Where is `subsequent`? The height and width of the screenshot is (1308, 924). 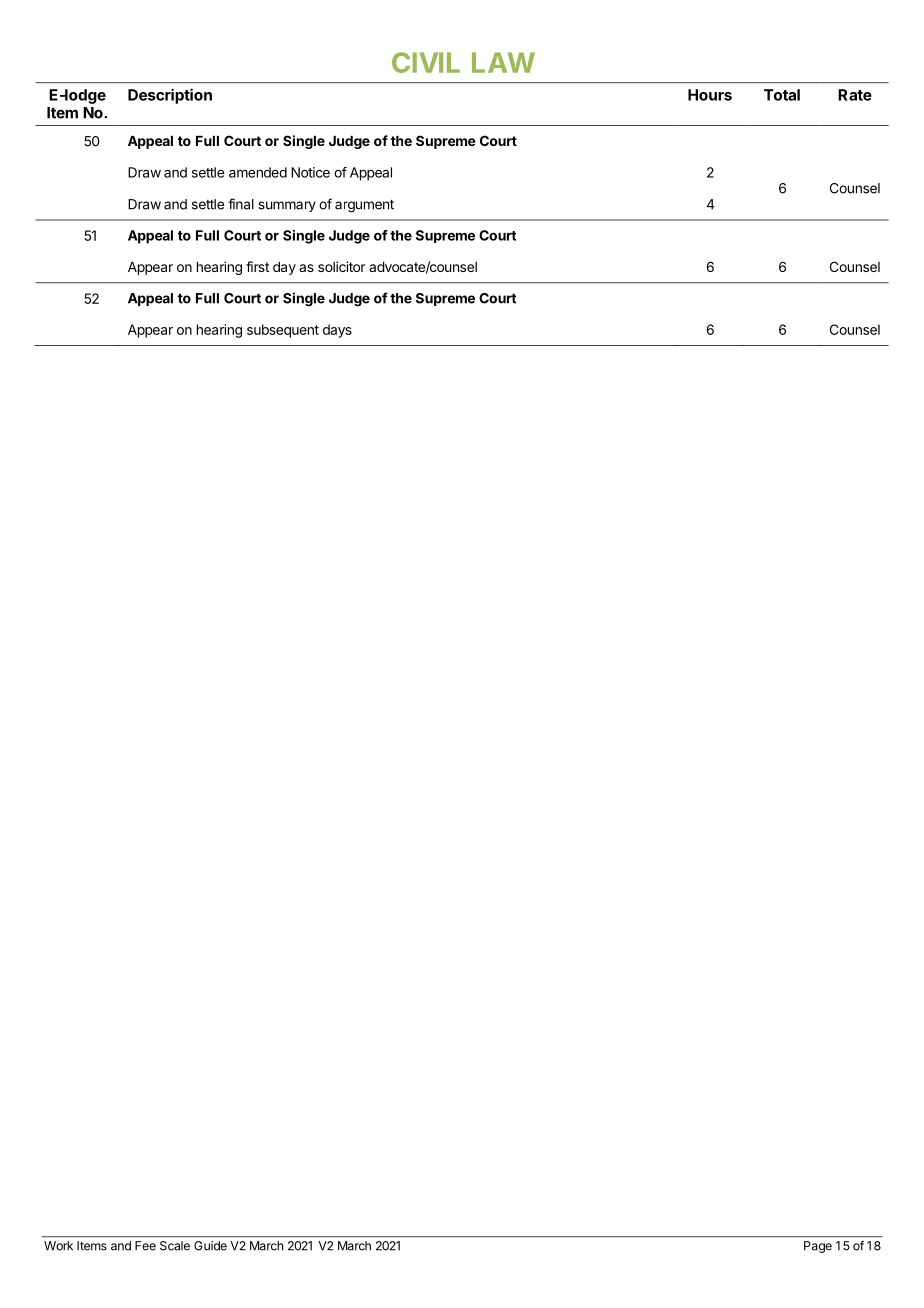 subsequent is located at coordinates (283, 331).
